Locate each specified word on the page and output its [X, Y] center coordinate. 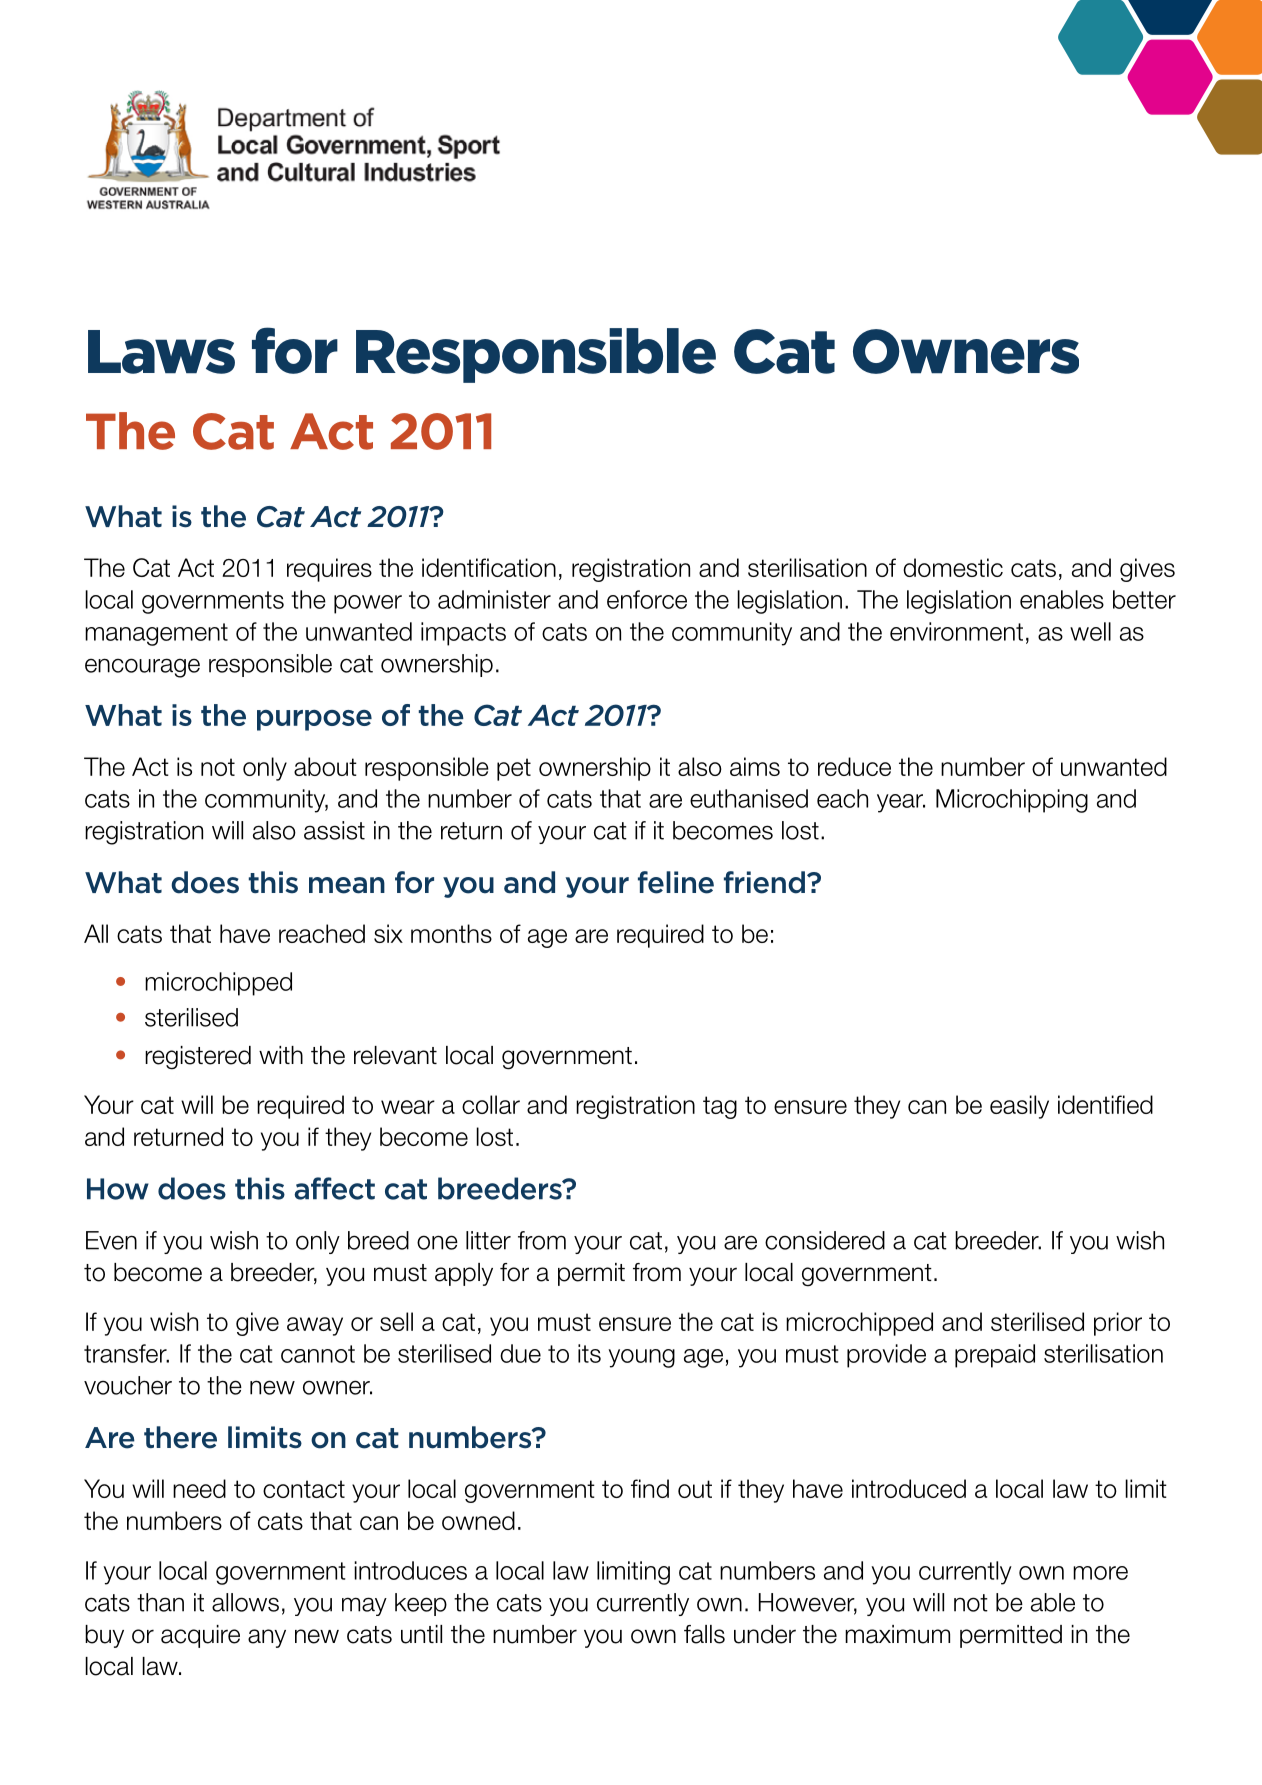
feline [676, 882]
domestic [953, 567]
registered [198, 1058]
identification [489, 567]
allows [245, 1602]
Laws [161, 352]
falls [704, 1634]
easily [1019, 1107]
